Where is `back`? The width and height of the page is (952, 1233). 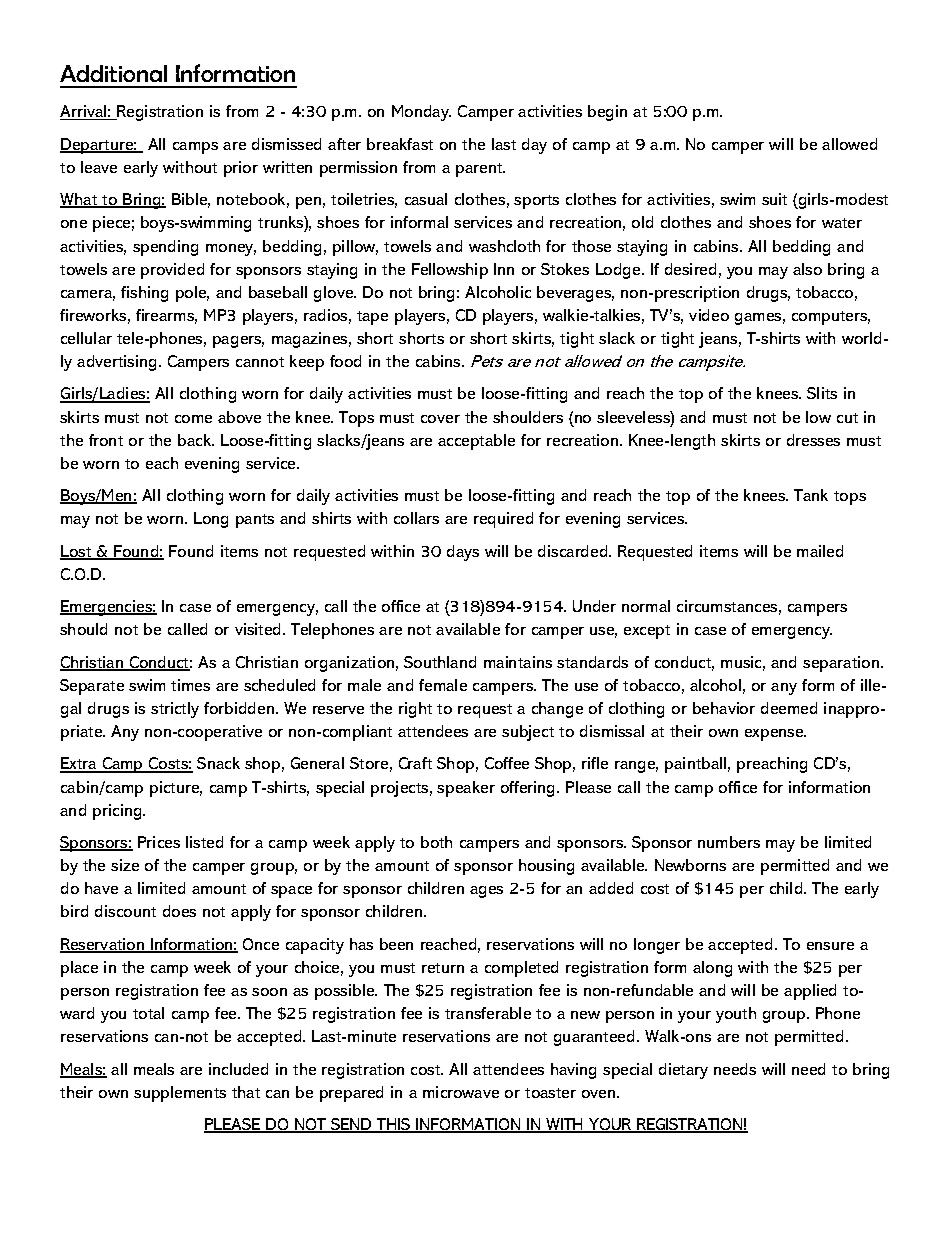 back is located at coordinates (196, 440).
